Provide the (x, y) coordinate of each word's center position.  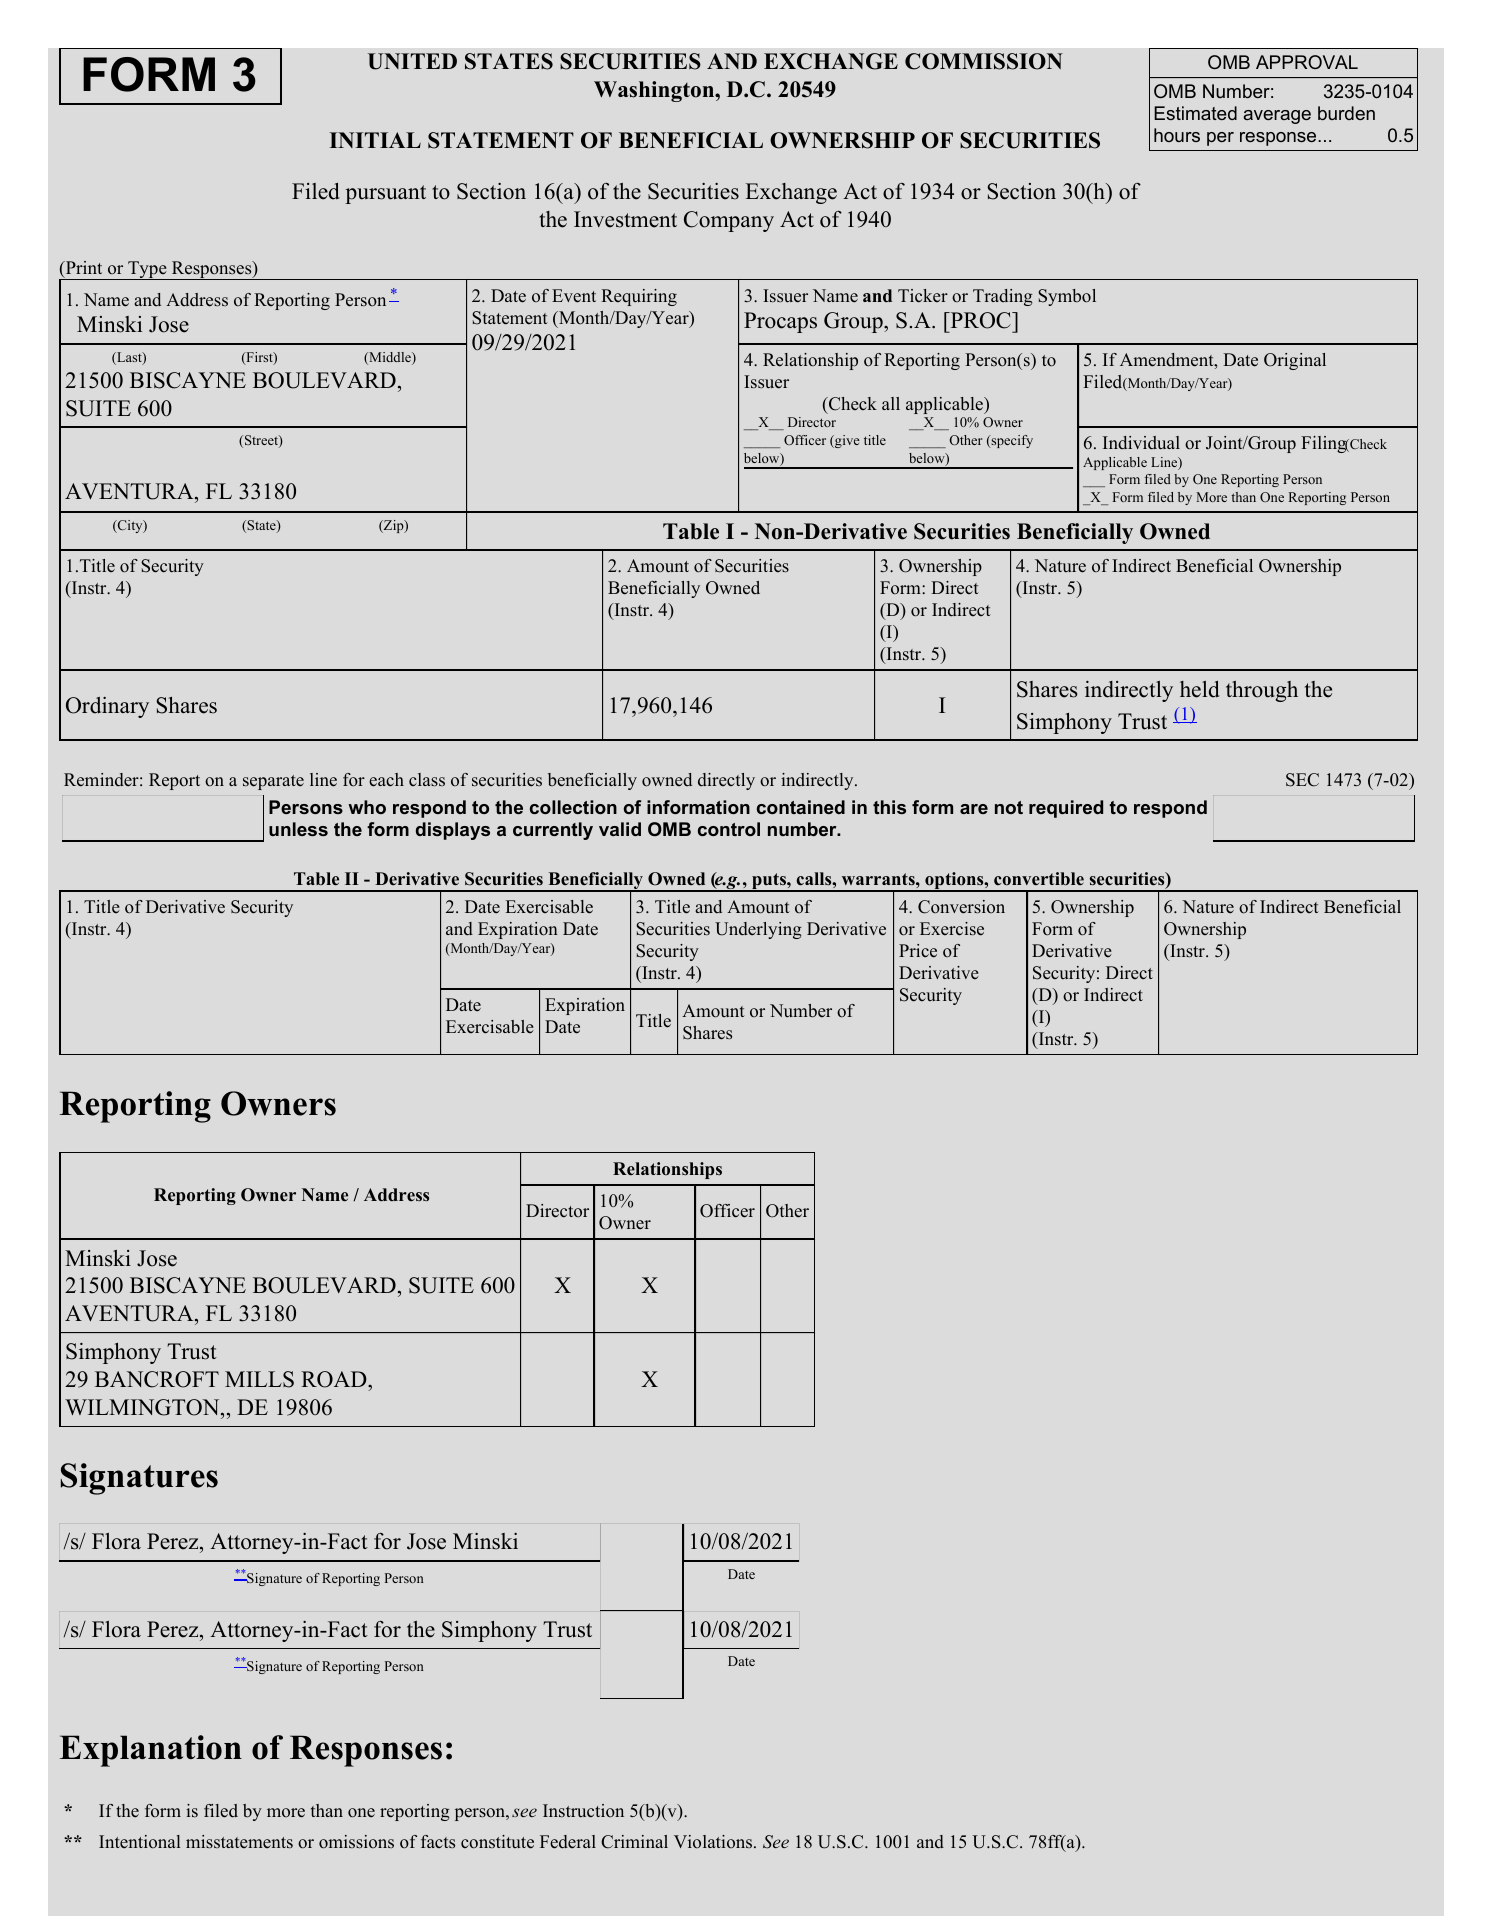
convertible (1039, 879)
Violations (713, 1842)
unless (298, 829)
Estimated (1195, 113)
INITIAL (375, 140)
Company (729, 221)
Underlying (758, 930)
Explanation (151, 1751)
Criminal (634, 1842)
